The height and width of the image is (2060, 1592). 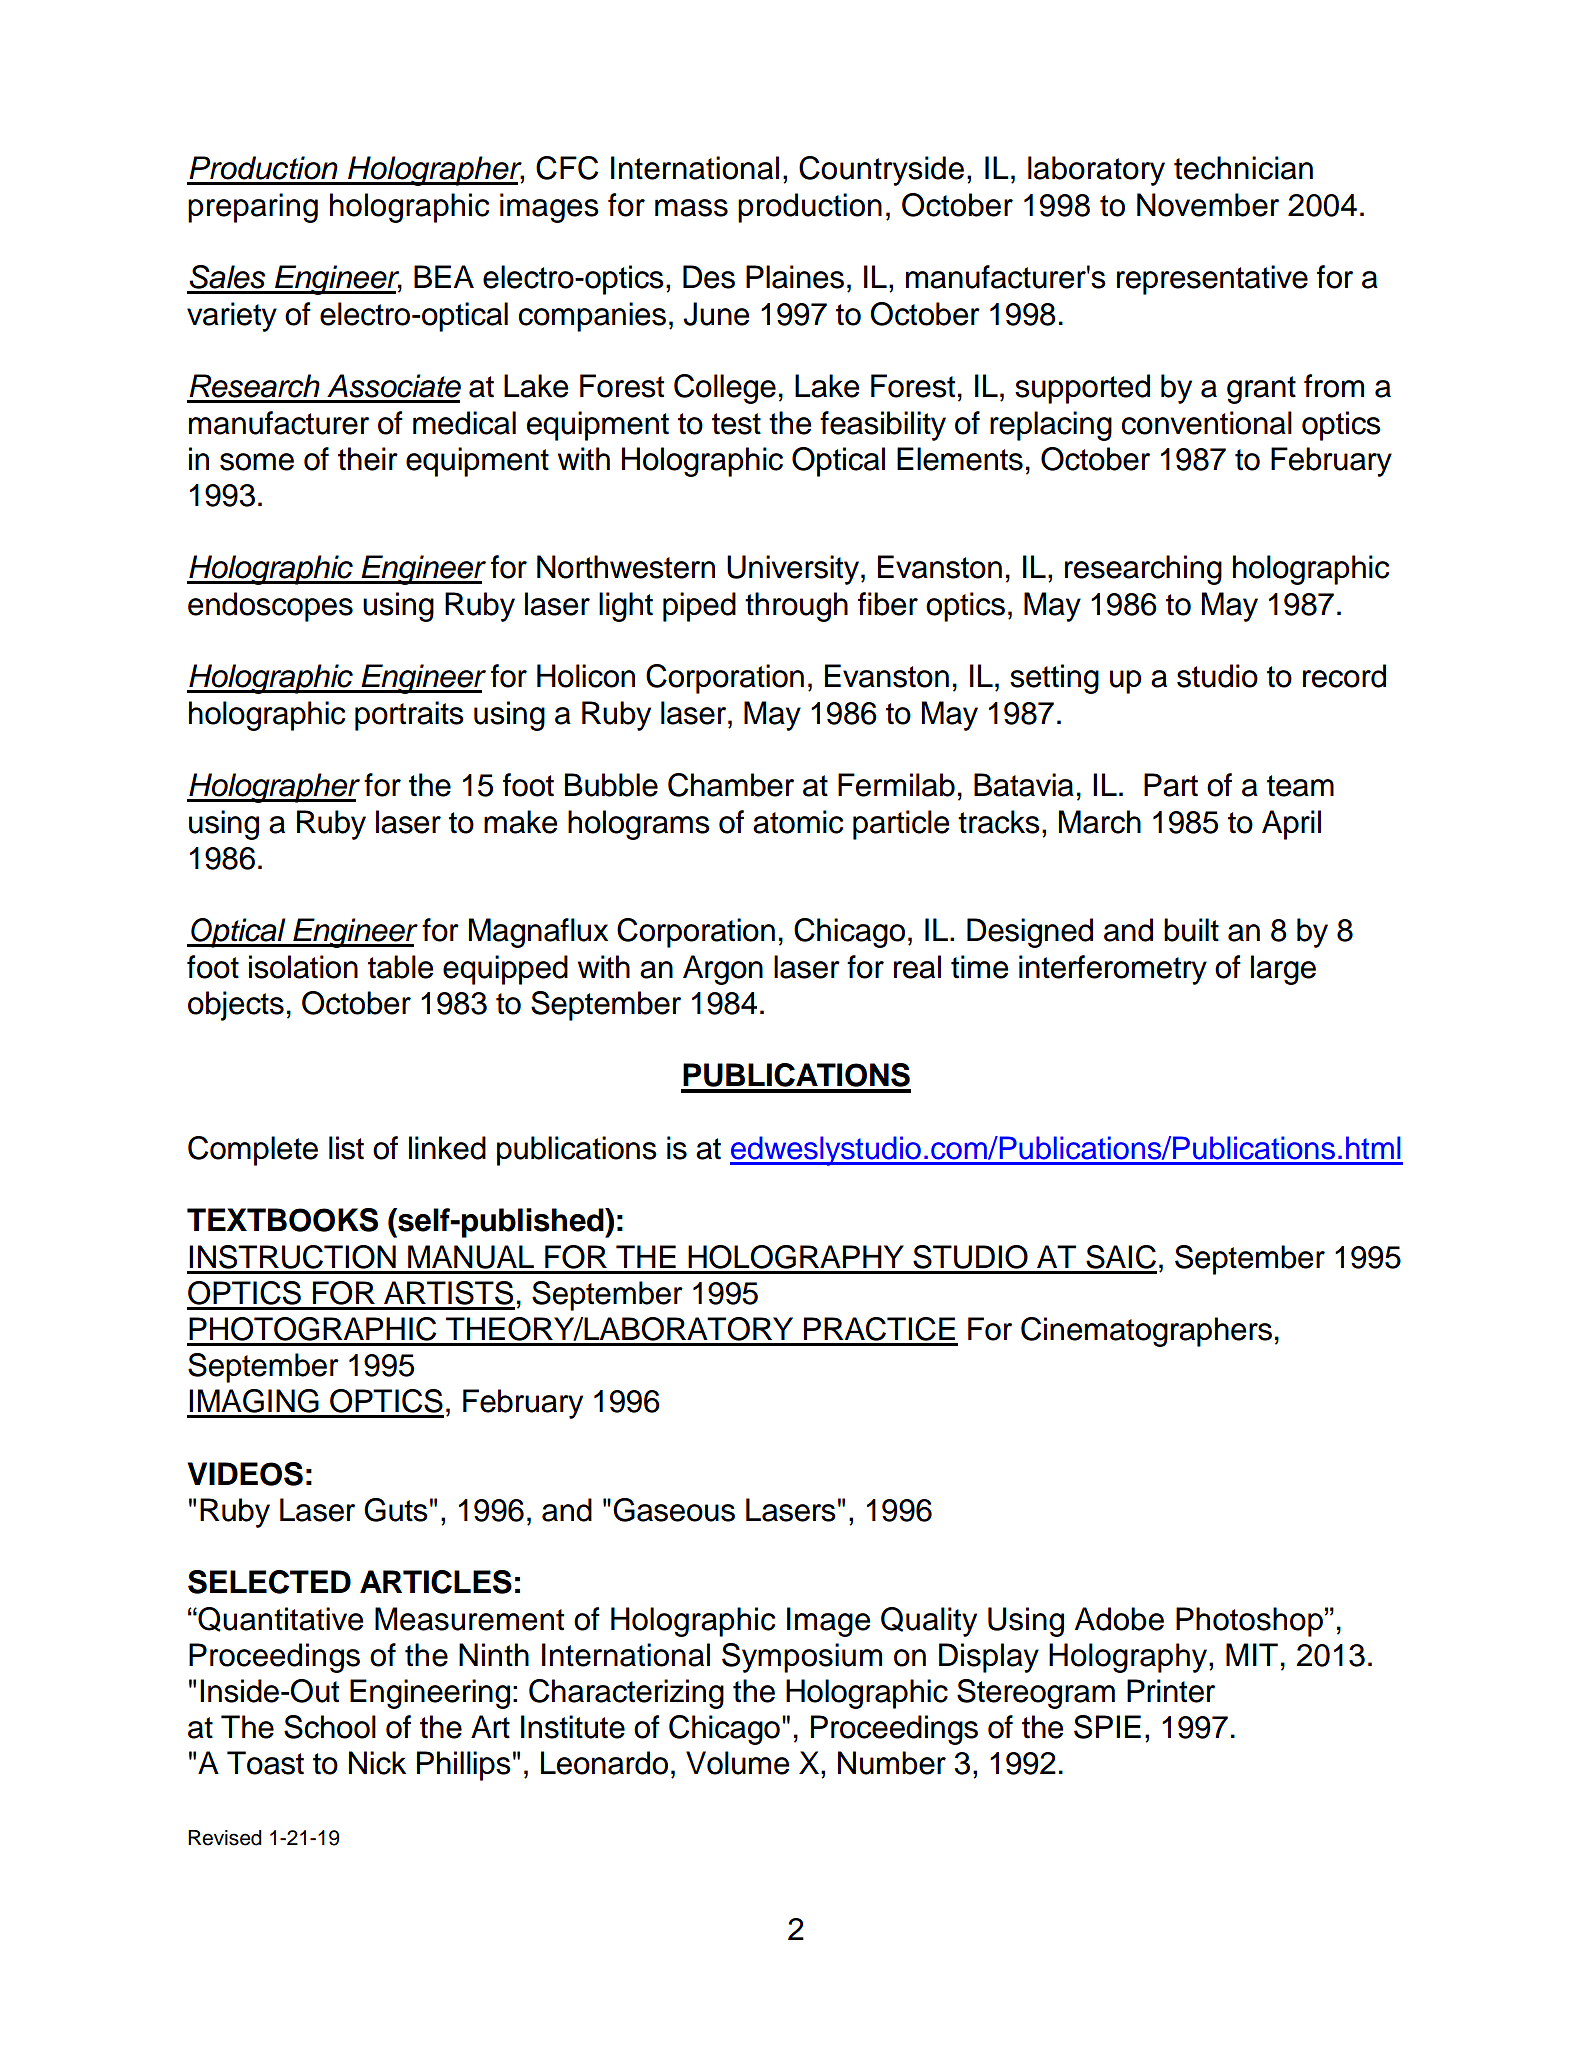 I want to click on SPIE, so click(x=1107, y=1727).
